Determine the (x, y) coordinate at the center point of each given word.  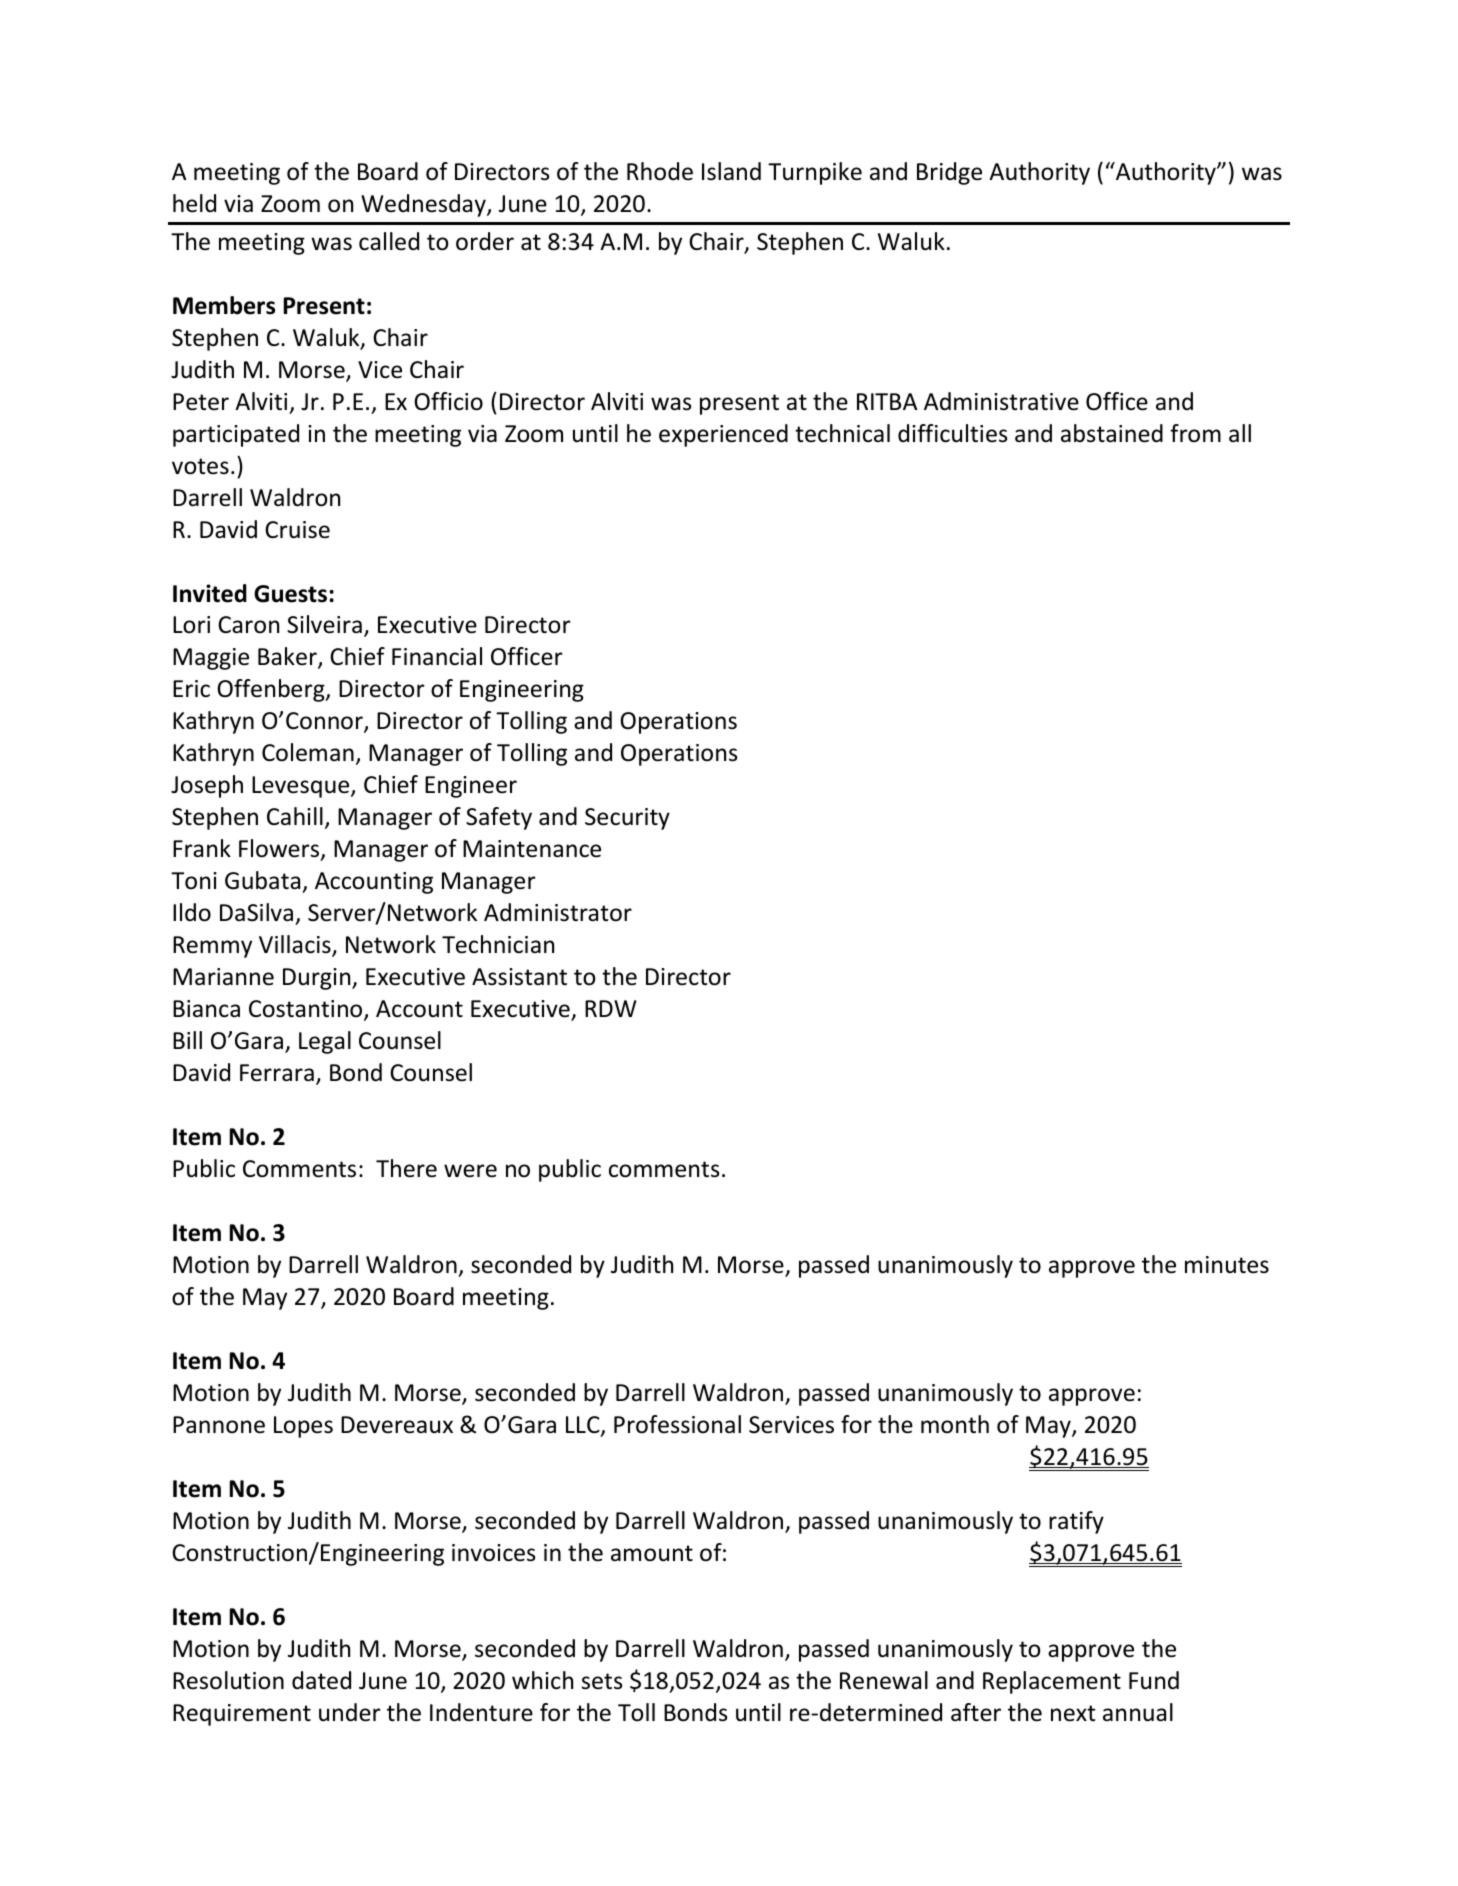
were (470, 1171)
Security (627, 819)
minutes (1227, 1265)
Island (731, 171)
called (389, 241)
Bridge (949, 173)
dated (321, 1680)
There (406, 1168)
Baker (288, 658)
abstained (1112, 433)
